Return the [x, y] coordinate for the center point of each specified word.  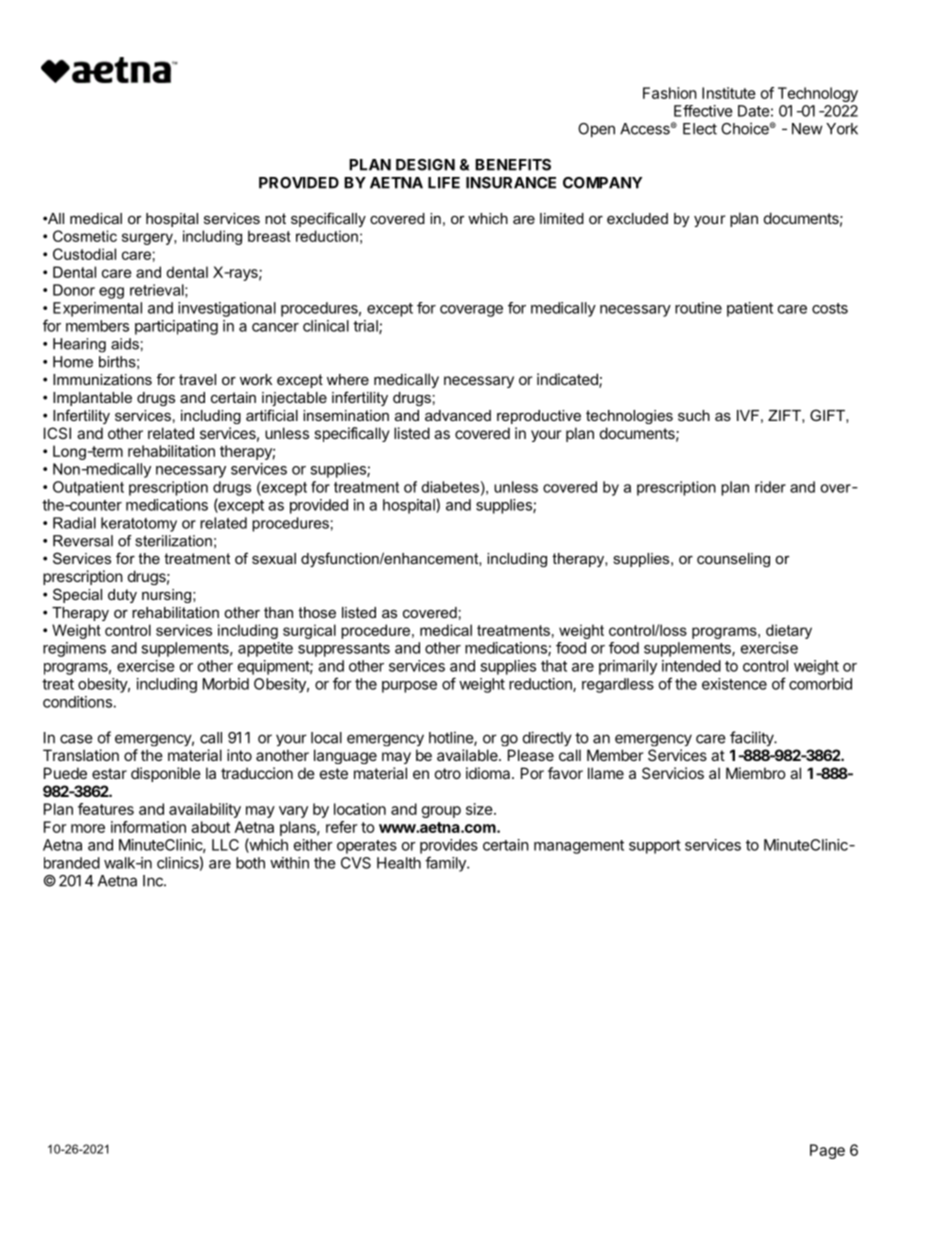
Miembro [756, 773]
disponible [166, 774]
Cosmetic [85, 236]
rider [770, 487]
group [441, 812]
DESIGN [425, 165]
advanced [458, 415]
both [250, 863]
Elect [700, 129]
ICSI [57, 433]
